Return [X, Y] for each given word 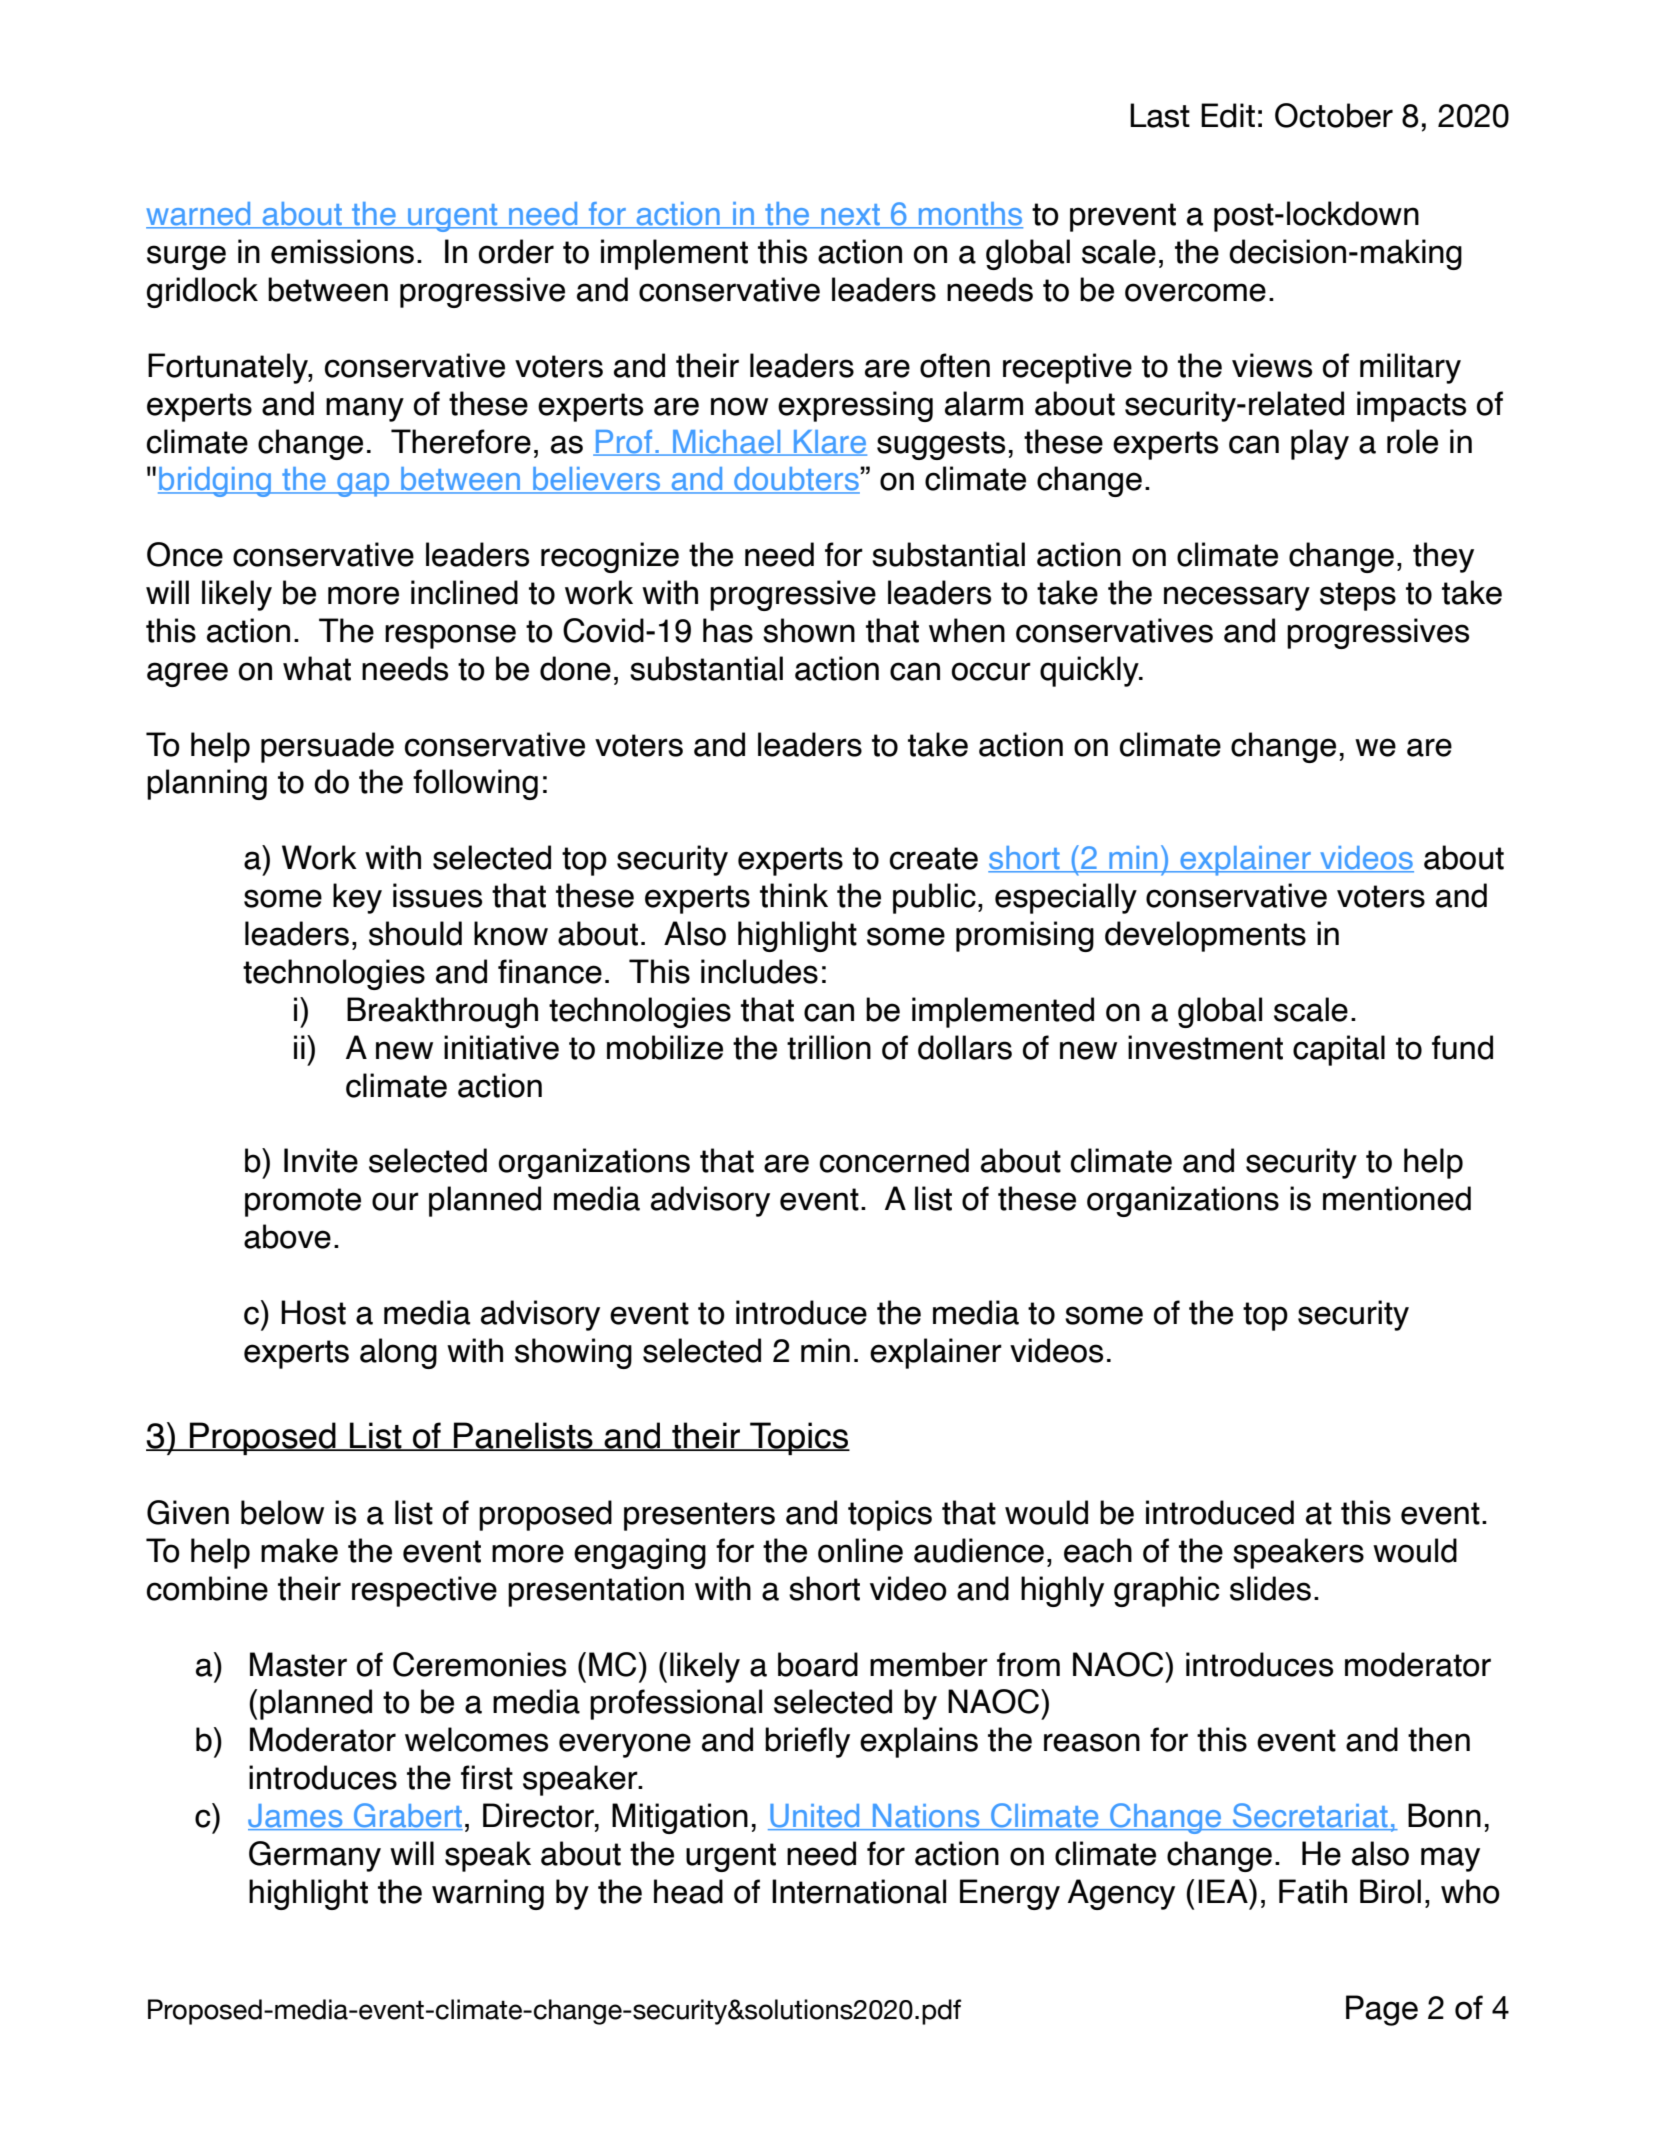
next [851, 216]
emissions [342, 251]
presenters [699, 1516]
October [1334, 115]
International [859, 1891]
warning [488, 1894]
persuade [327, 747]
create [934, 858]
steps [1358, 596]
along [398, 1353]
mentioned [1397, 1198]
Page [1382, 2010]
